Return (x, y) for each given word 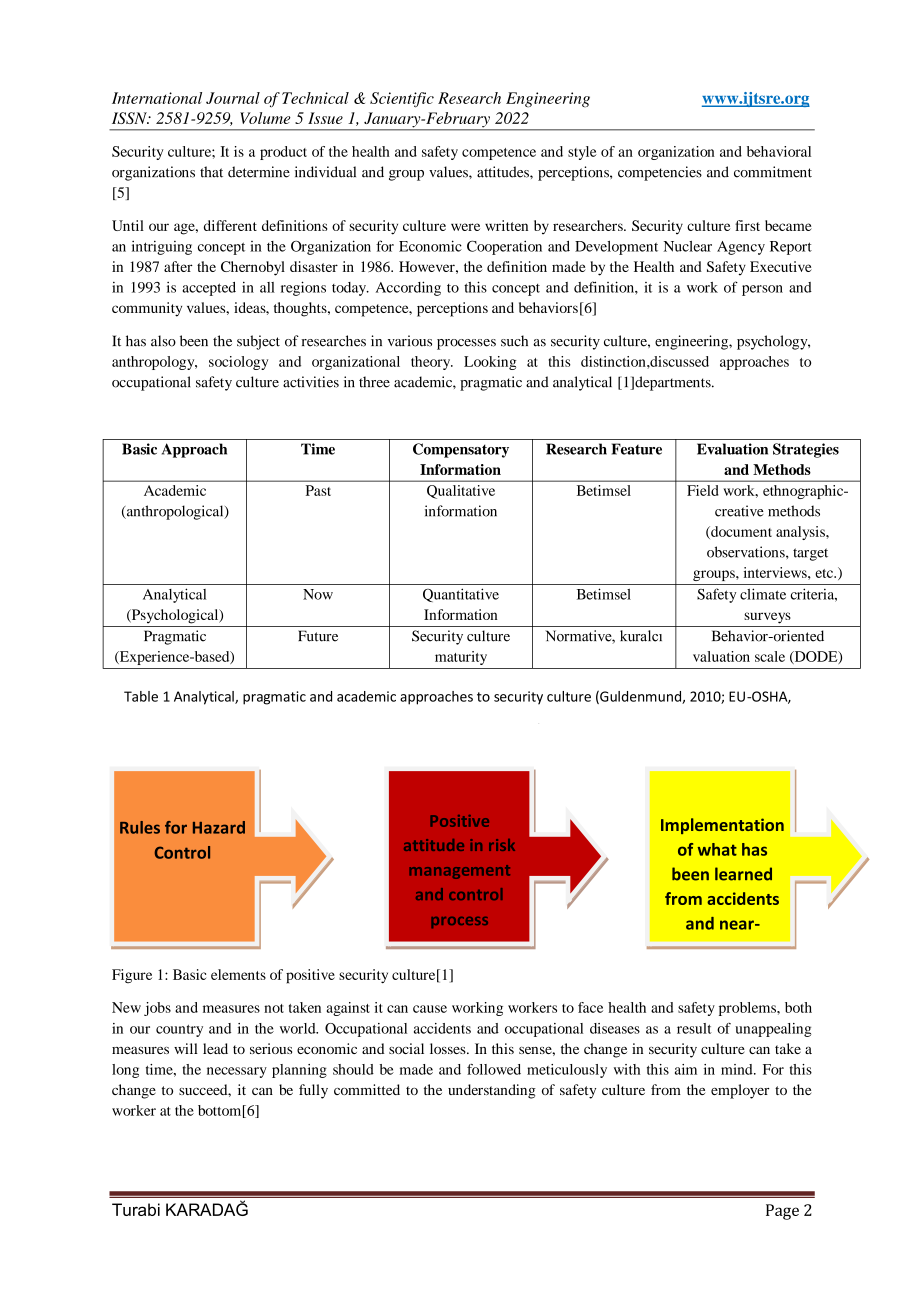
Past (318, 490)
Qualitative (461, 492)
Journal (233, 98)
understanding (492, 1091)
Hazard (219, 827)
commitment (773, 172)
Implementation (722, 826)
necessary (237, 1072)
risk (502, 845)
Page (782, 1212)
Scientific (402, 100)
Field (703, 490)
